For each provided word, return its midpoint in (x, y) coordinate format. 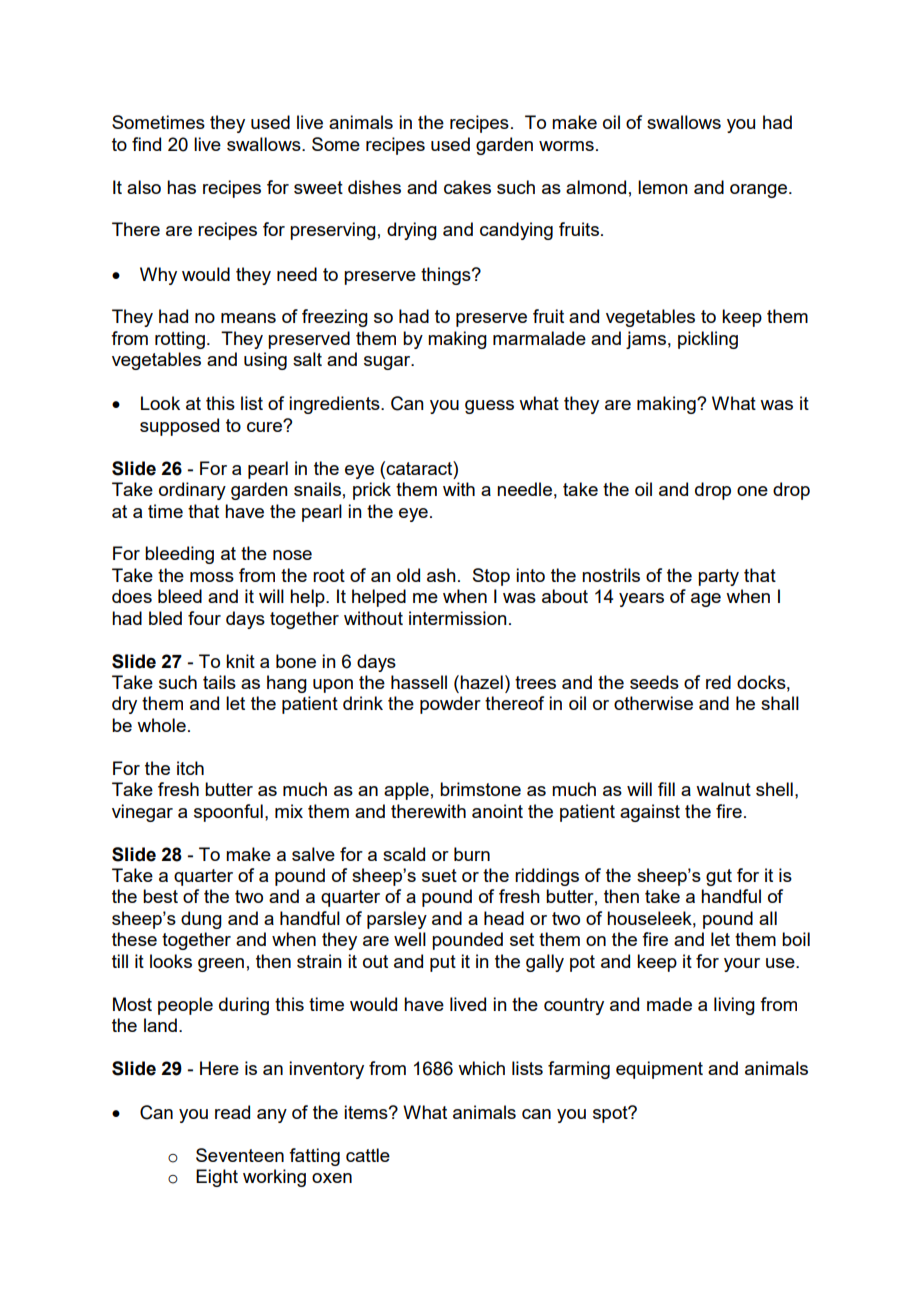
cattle (368, 1155)
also (144, 187)
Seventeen (240, 1155)
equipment (659, 1070)
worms (566, 146)
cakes (467, 187)
